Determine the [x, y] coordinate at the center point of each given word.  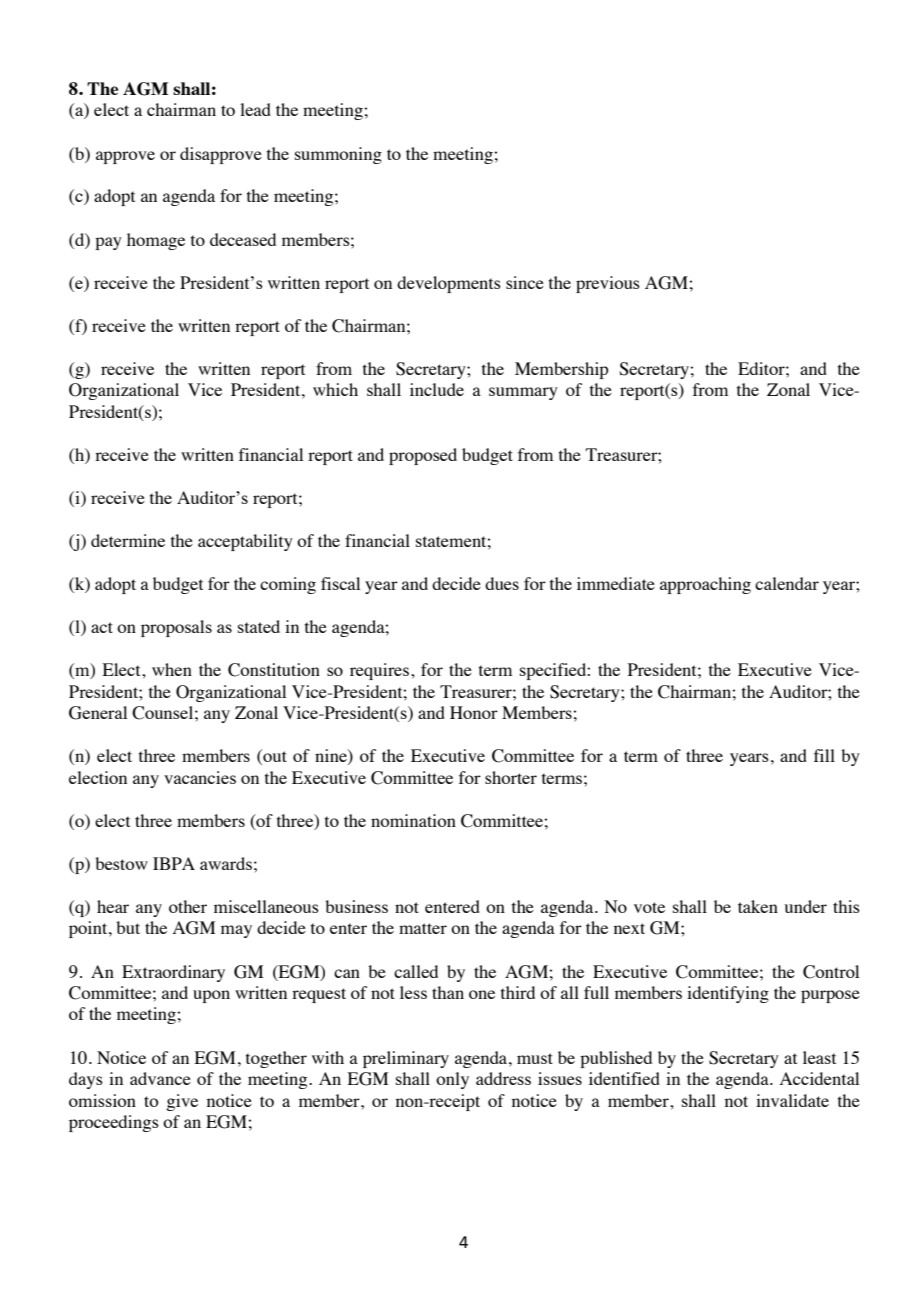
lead [255, 109]
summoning [338, 155]
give [182, 1102]
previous [608, 284]
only [452, 1080]
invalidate [792, 1100]
